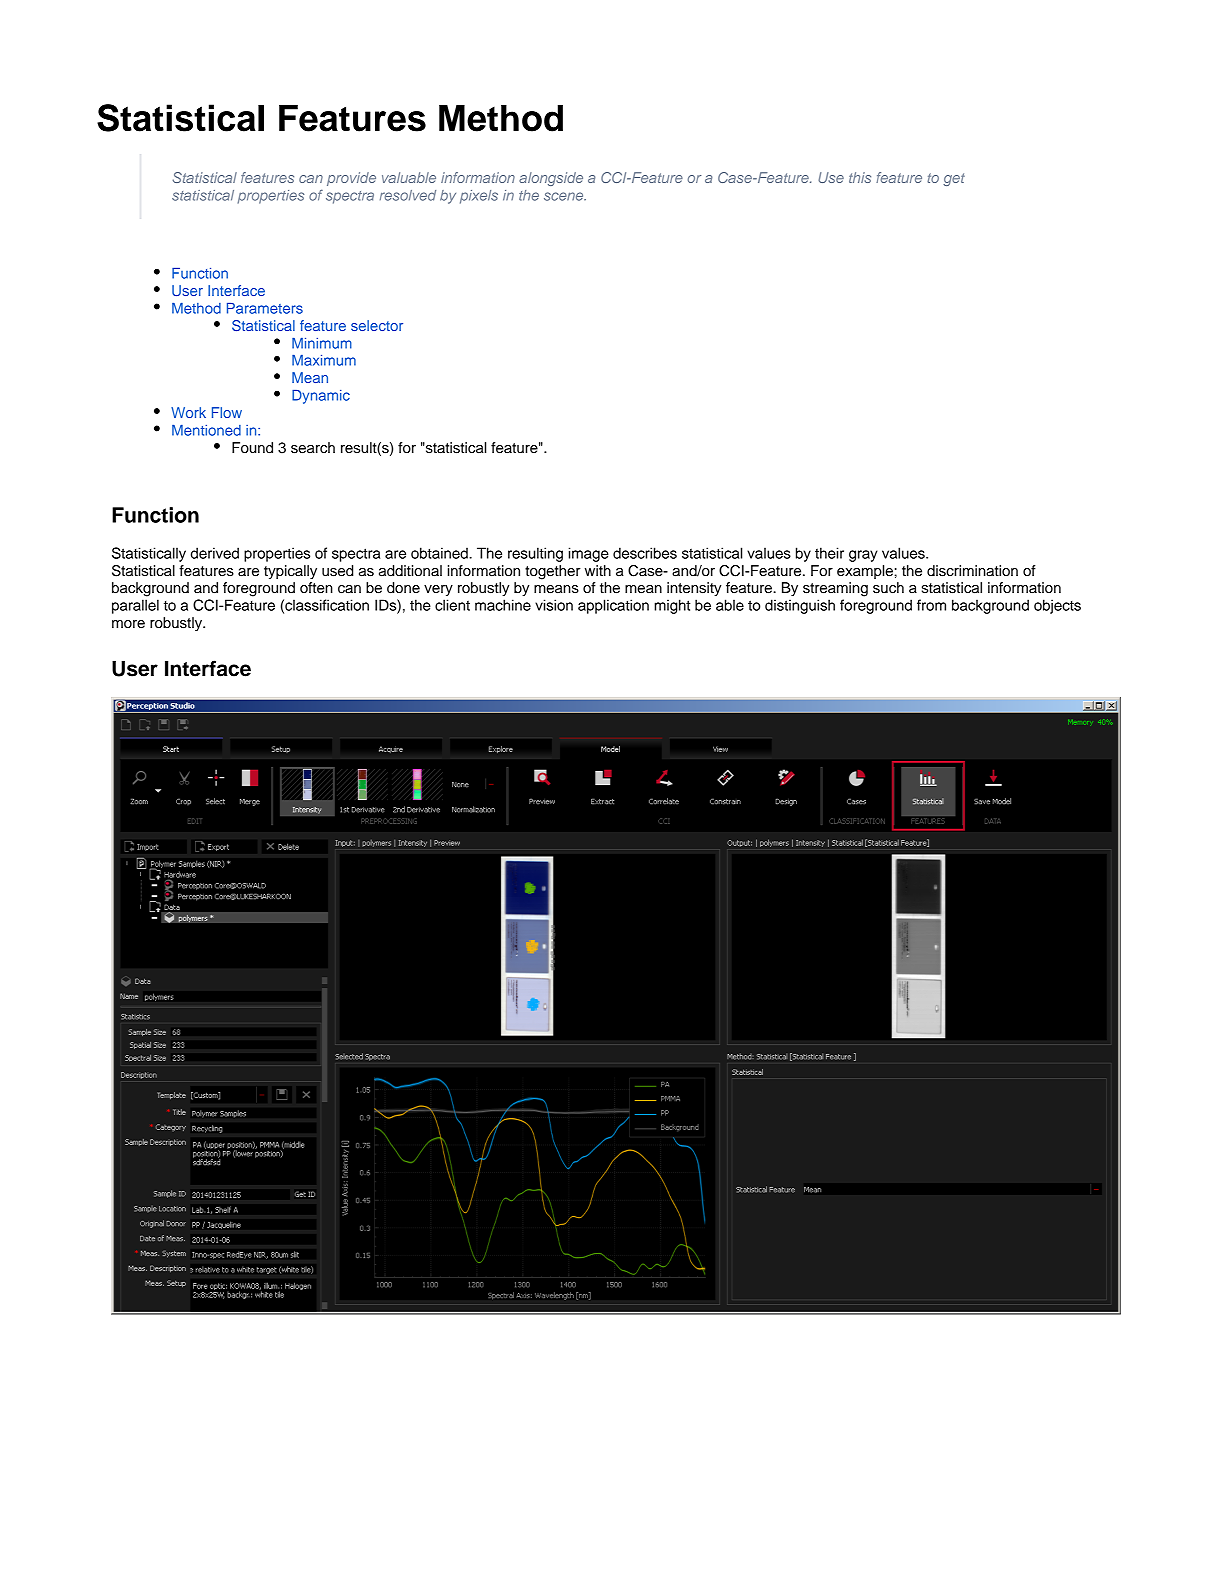 Image resolution: width=1226 pixels, height=1586 pixels. Describe the element at coordinates (829, 553) in the image. I see `their` at that location.
